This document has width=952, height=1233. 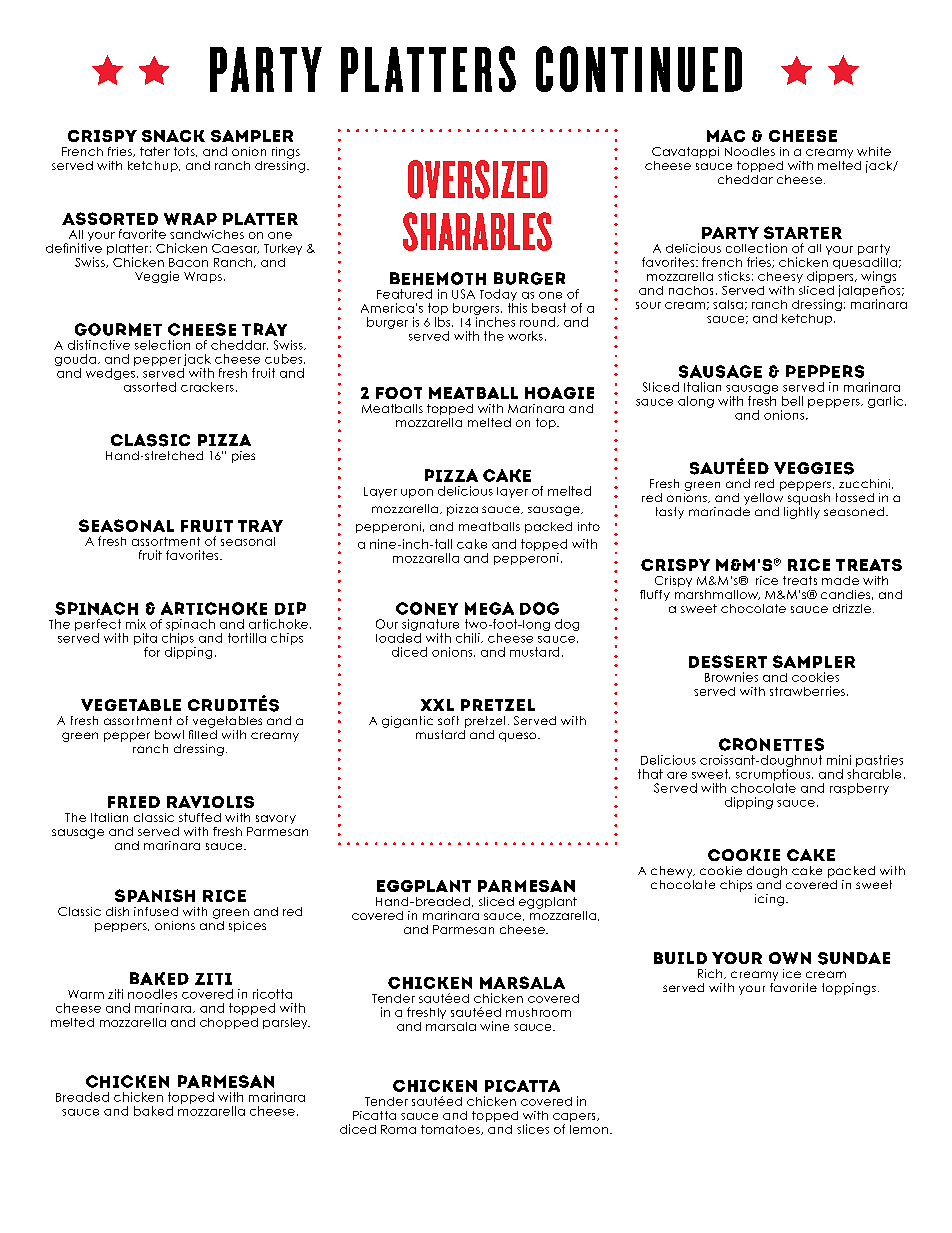 I want to click on SNACK, so click(x=173, y=136).
